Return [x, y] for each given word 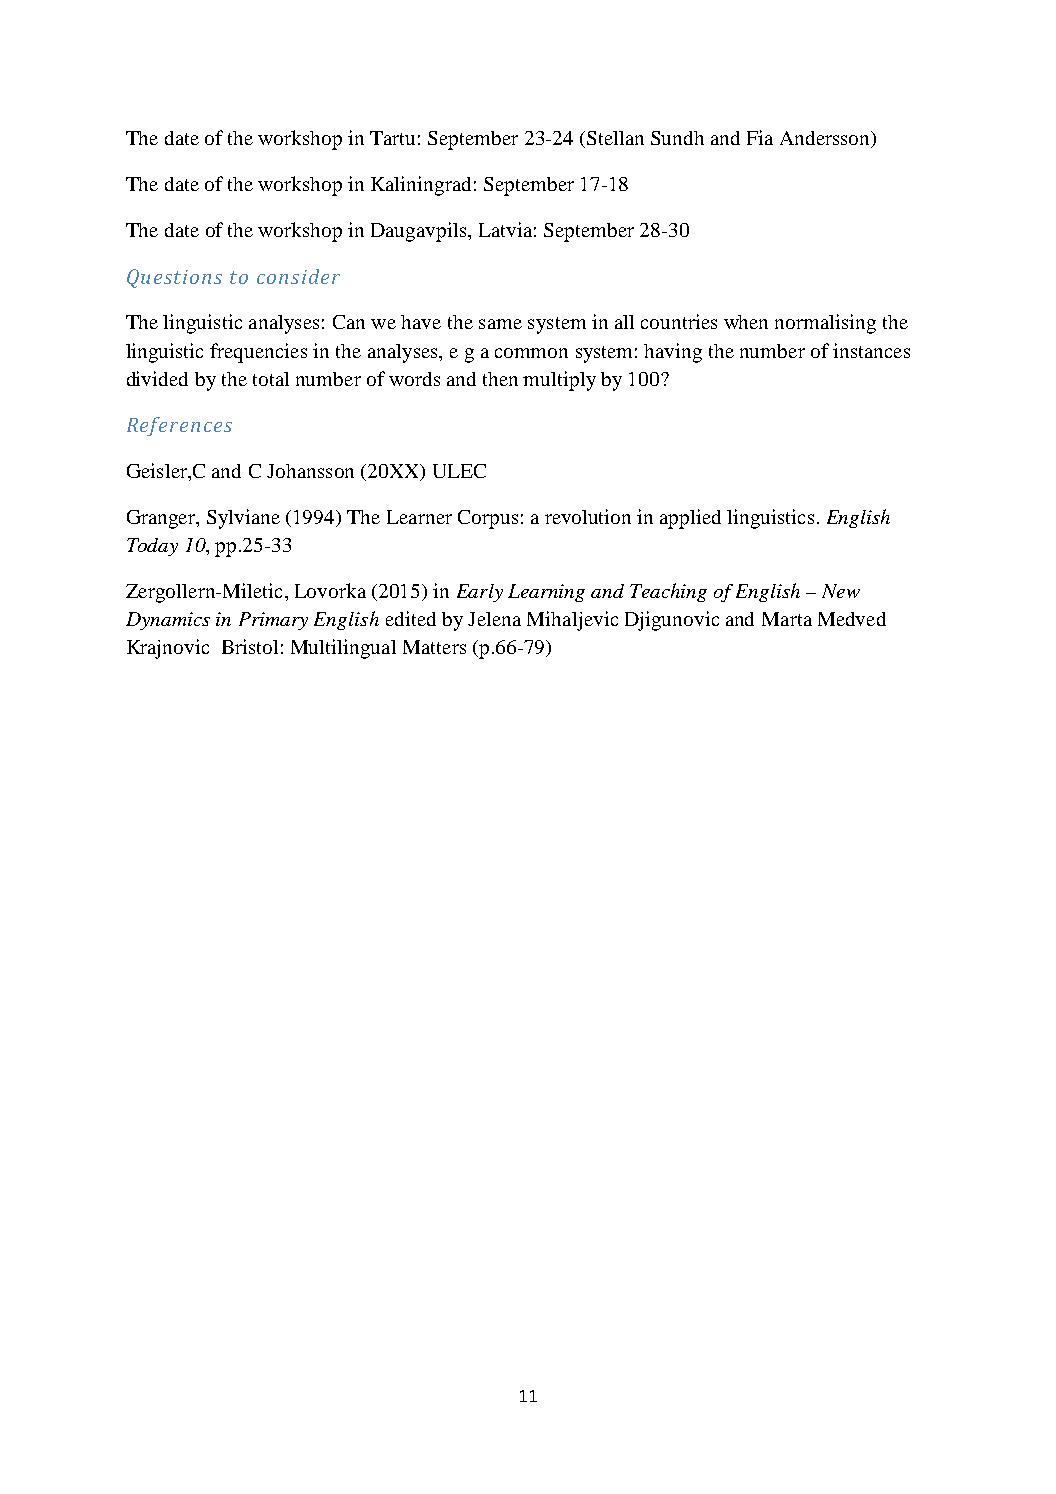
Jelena [494, 619]
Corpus [488, 519]
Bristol [250, 646]
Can [349, 322]
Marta [787, 619]
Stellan [615, 138]
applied [690, 519]
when [746, 322]
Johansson [310, 471]
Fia [760, 137]
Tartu [392, 138]
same [500, 324]
